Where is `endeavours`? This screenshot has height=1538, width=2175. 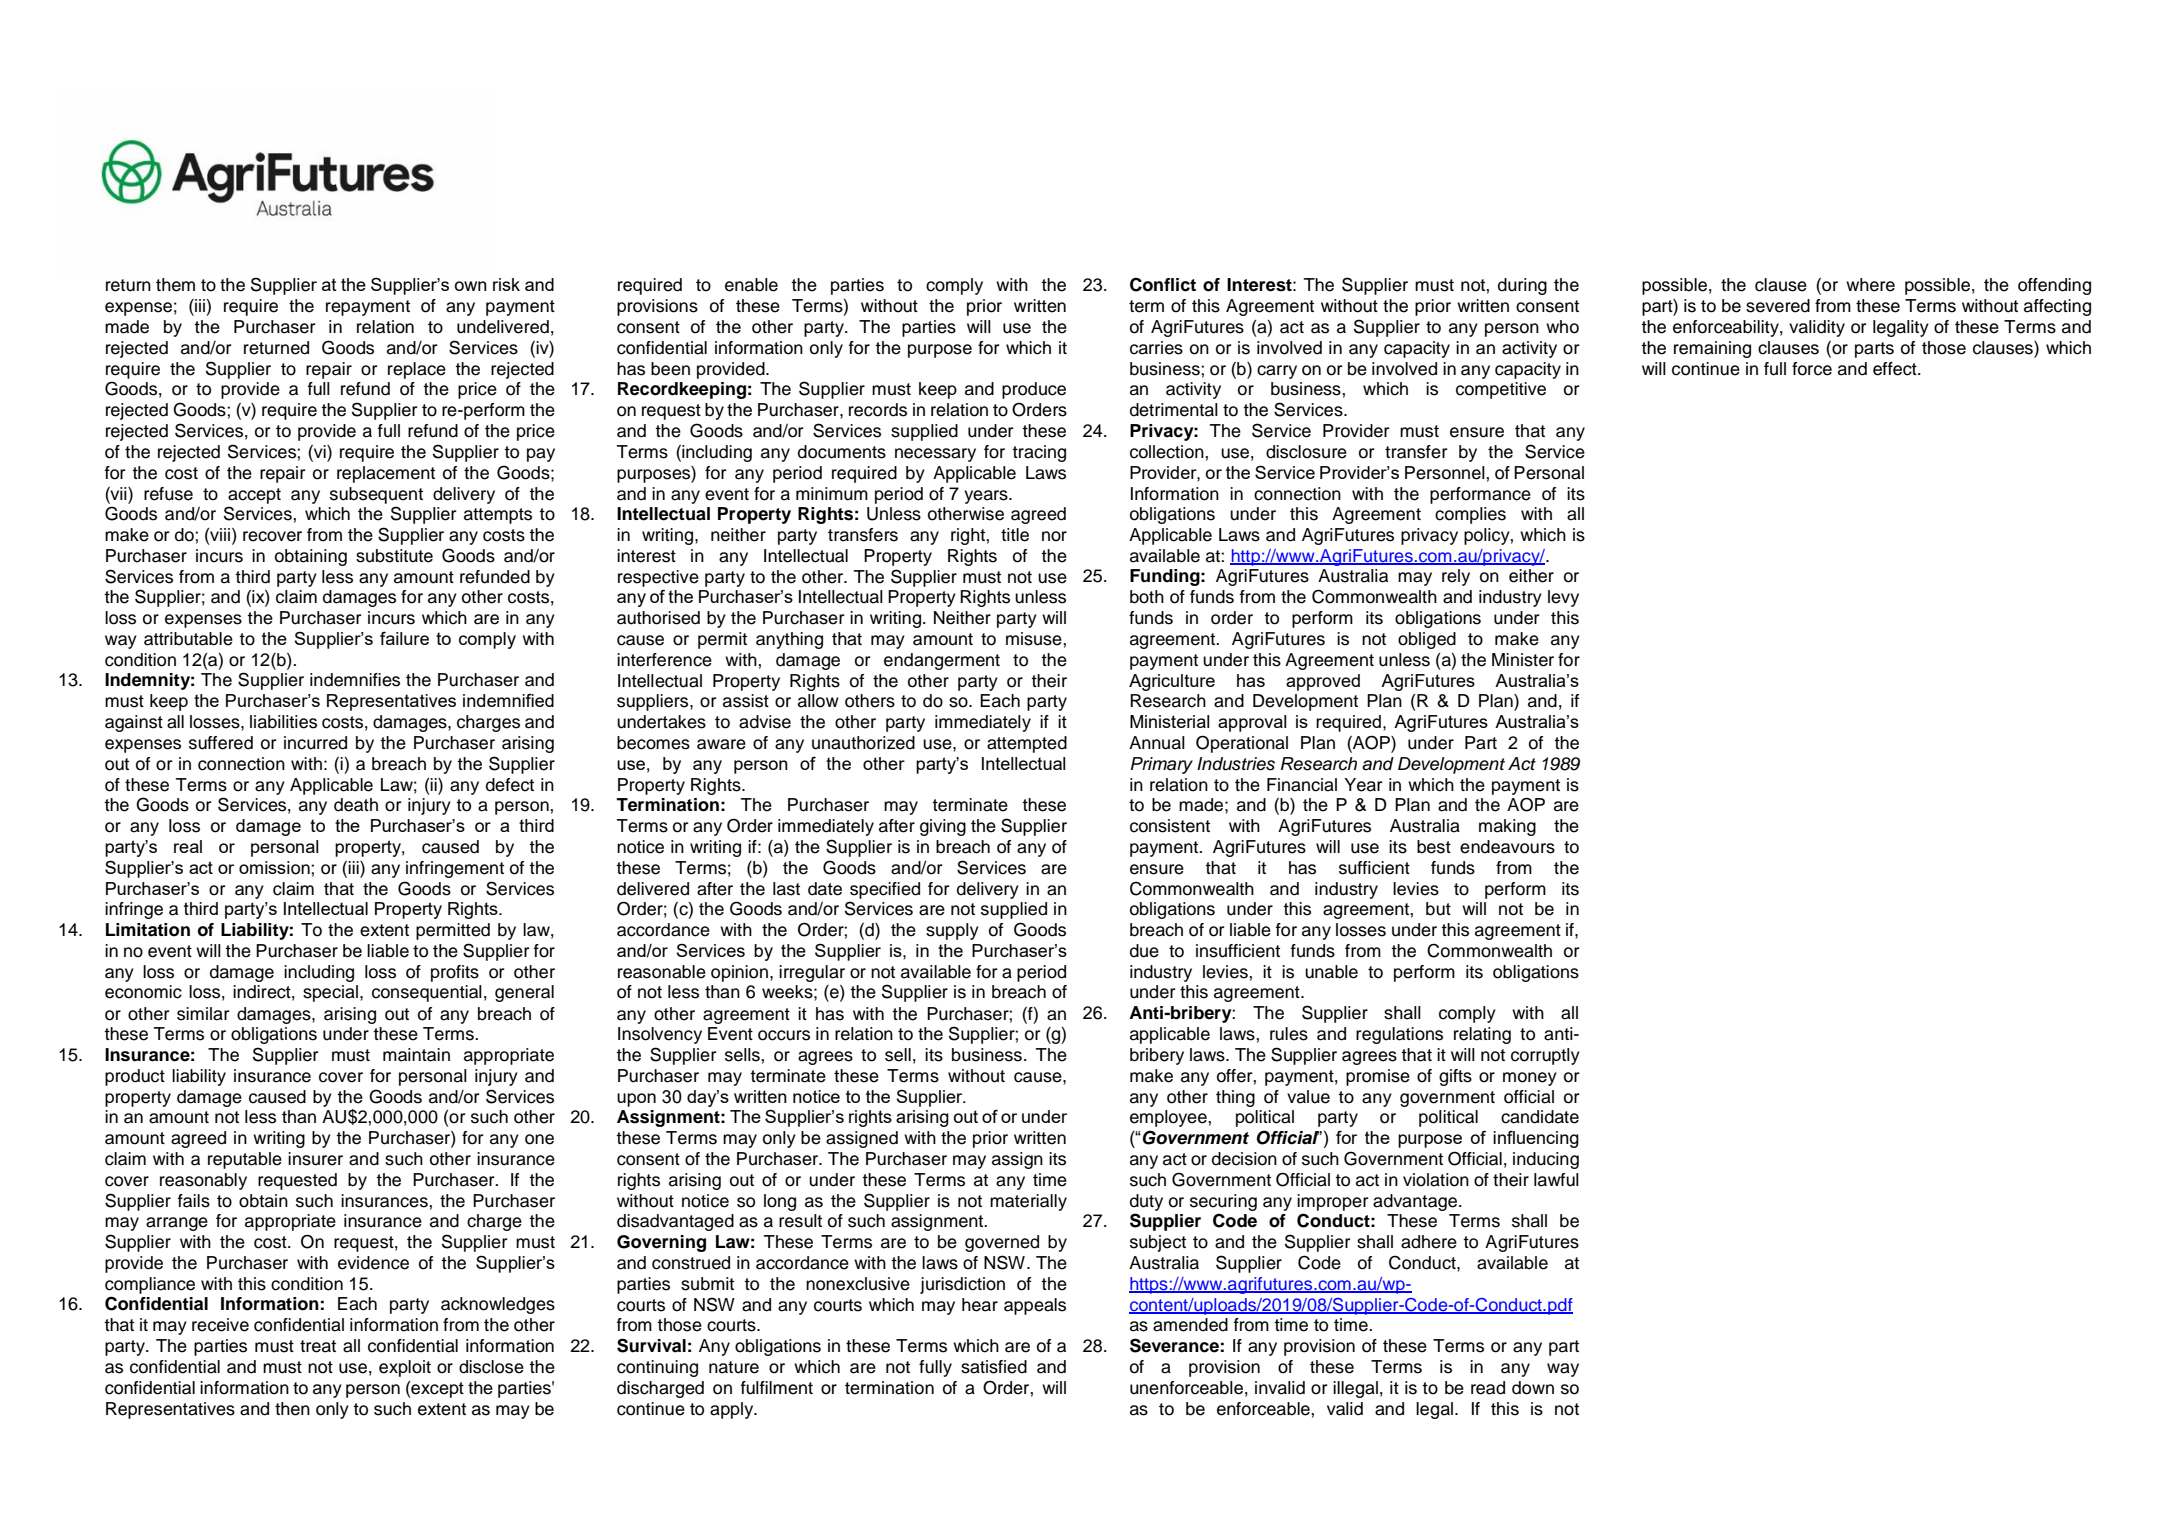 endeavours is located at coordinates (1507, 847).
